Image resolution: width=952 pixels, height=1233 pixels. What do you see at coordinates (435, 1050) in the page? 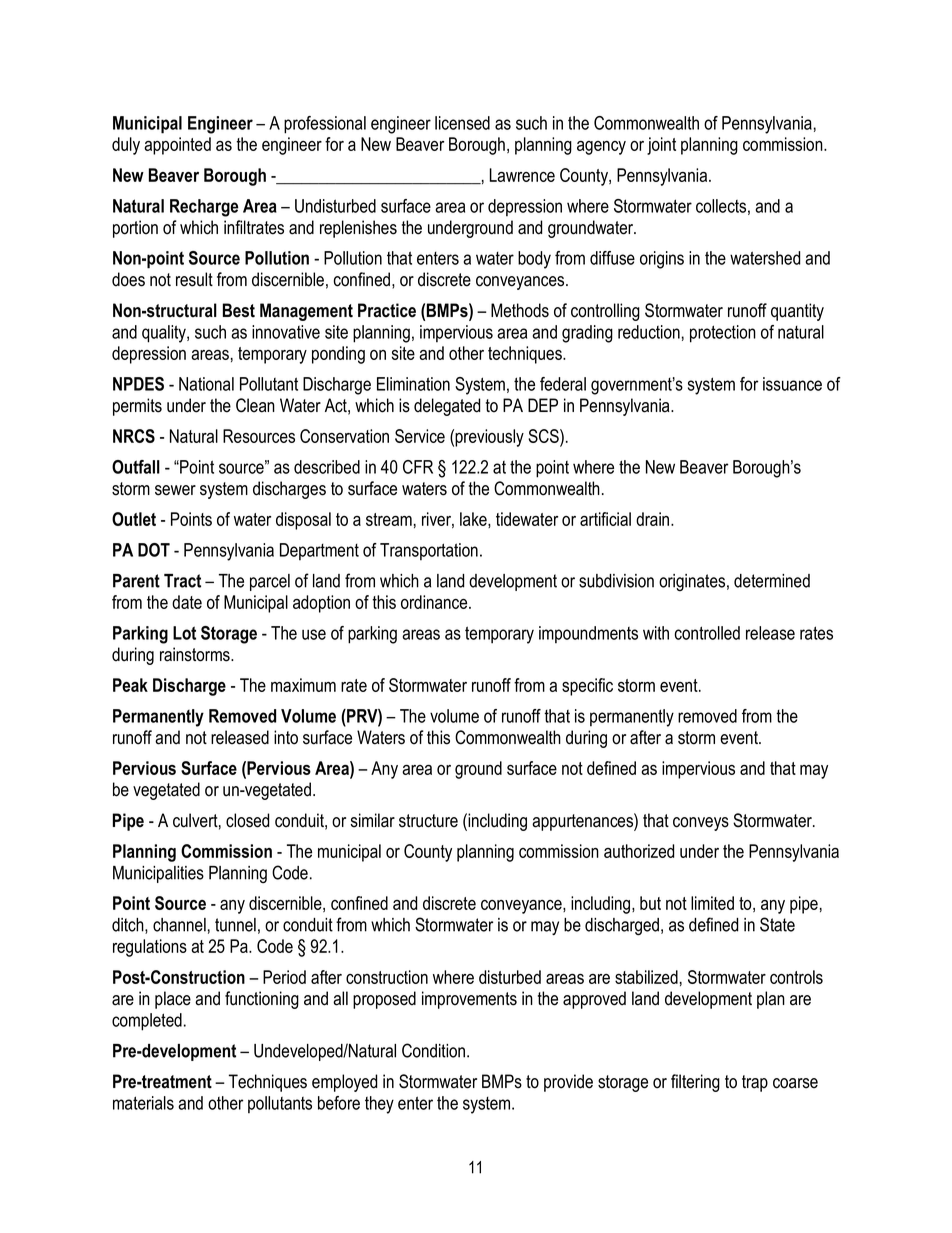
I see `Condition` at bounding box center [435, 1050].
